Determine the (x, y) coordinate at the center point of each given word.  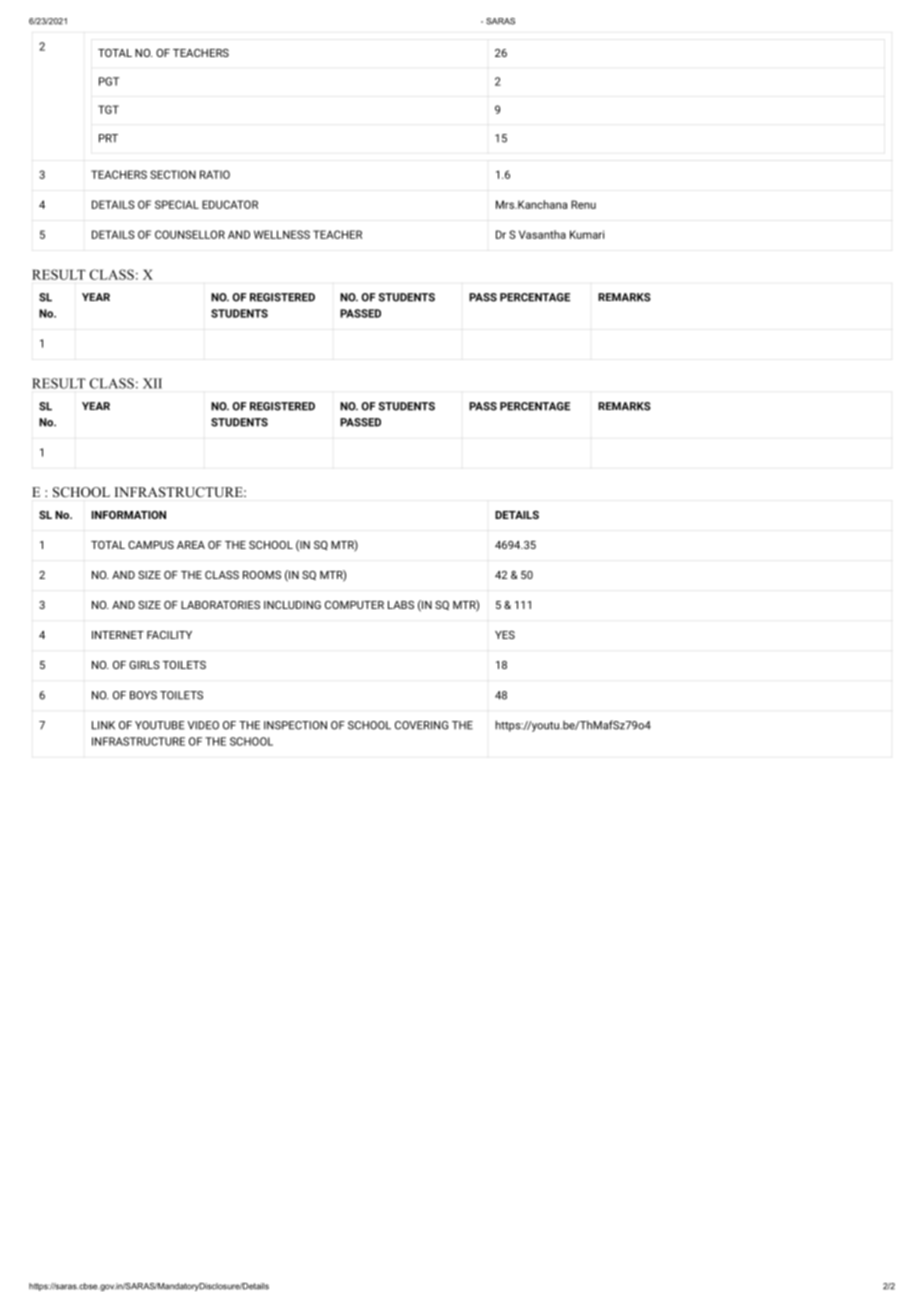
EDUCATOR (230, 204)
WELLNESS (282, 234)
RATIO (215, 174)
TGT (108, 109)
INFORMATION (129, 515)
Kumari (587, 234)
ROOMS (262, 575)
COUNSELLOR (190, 234)
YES (505, 635)
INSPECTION (295, 725)
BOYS (143, 695)
